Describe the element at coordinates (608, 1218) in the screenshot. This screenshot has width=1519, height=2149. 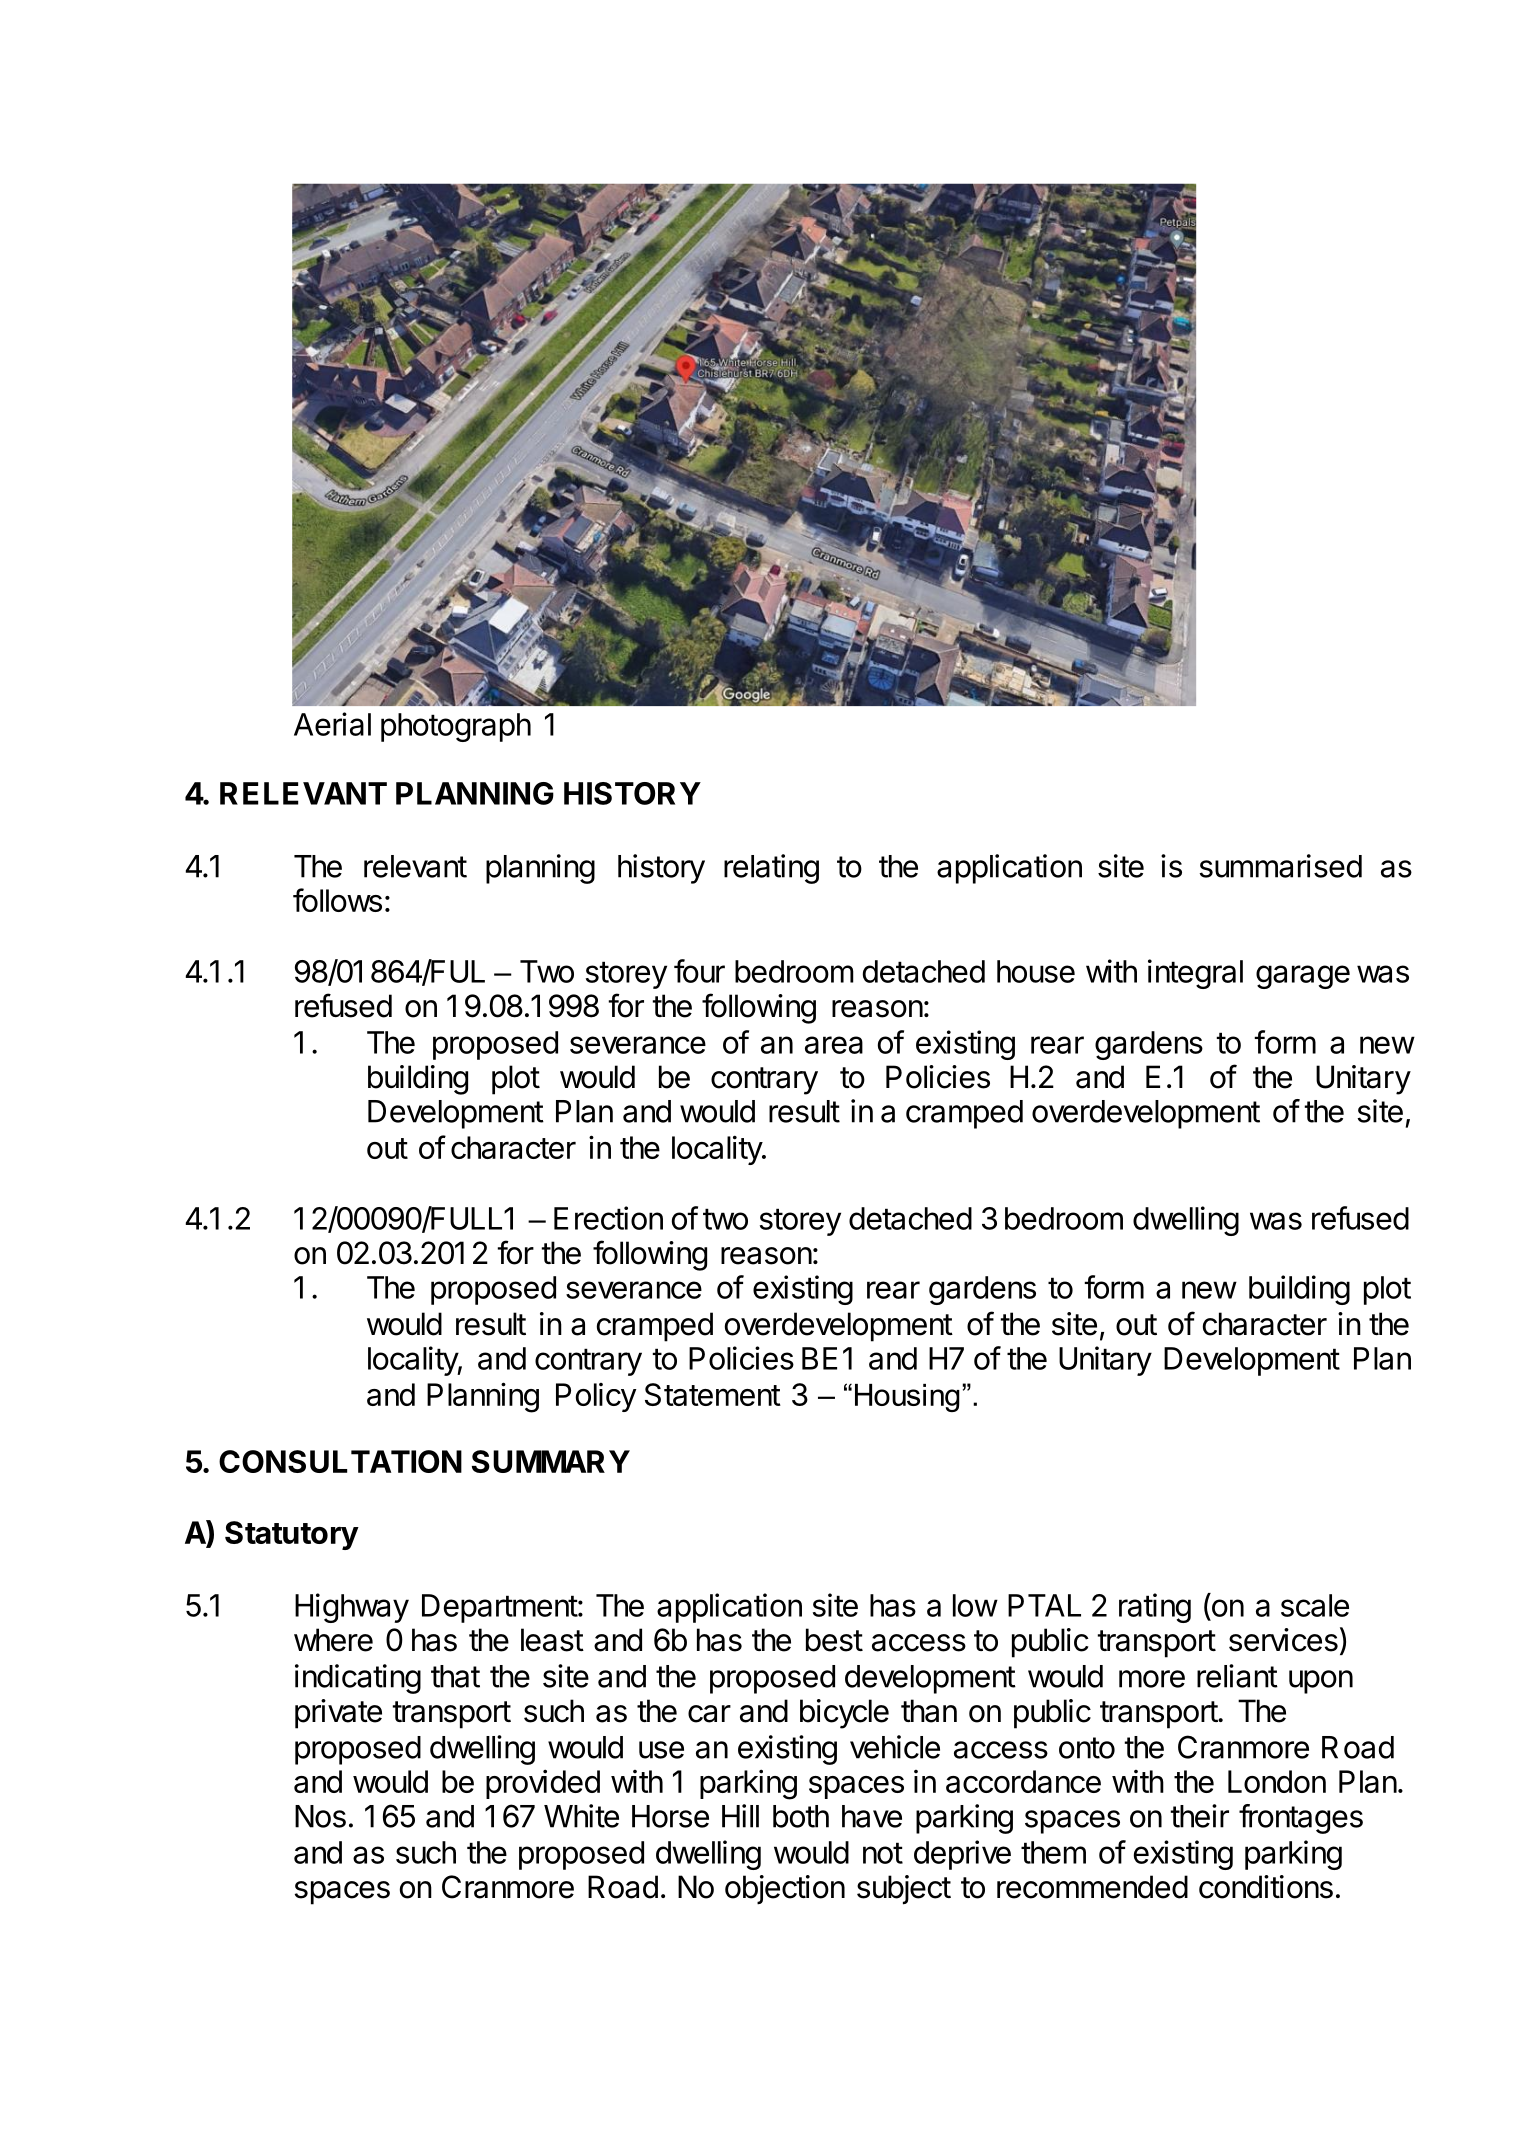
I see `Erection` at that location.
